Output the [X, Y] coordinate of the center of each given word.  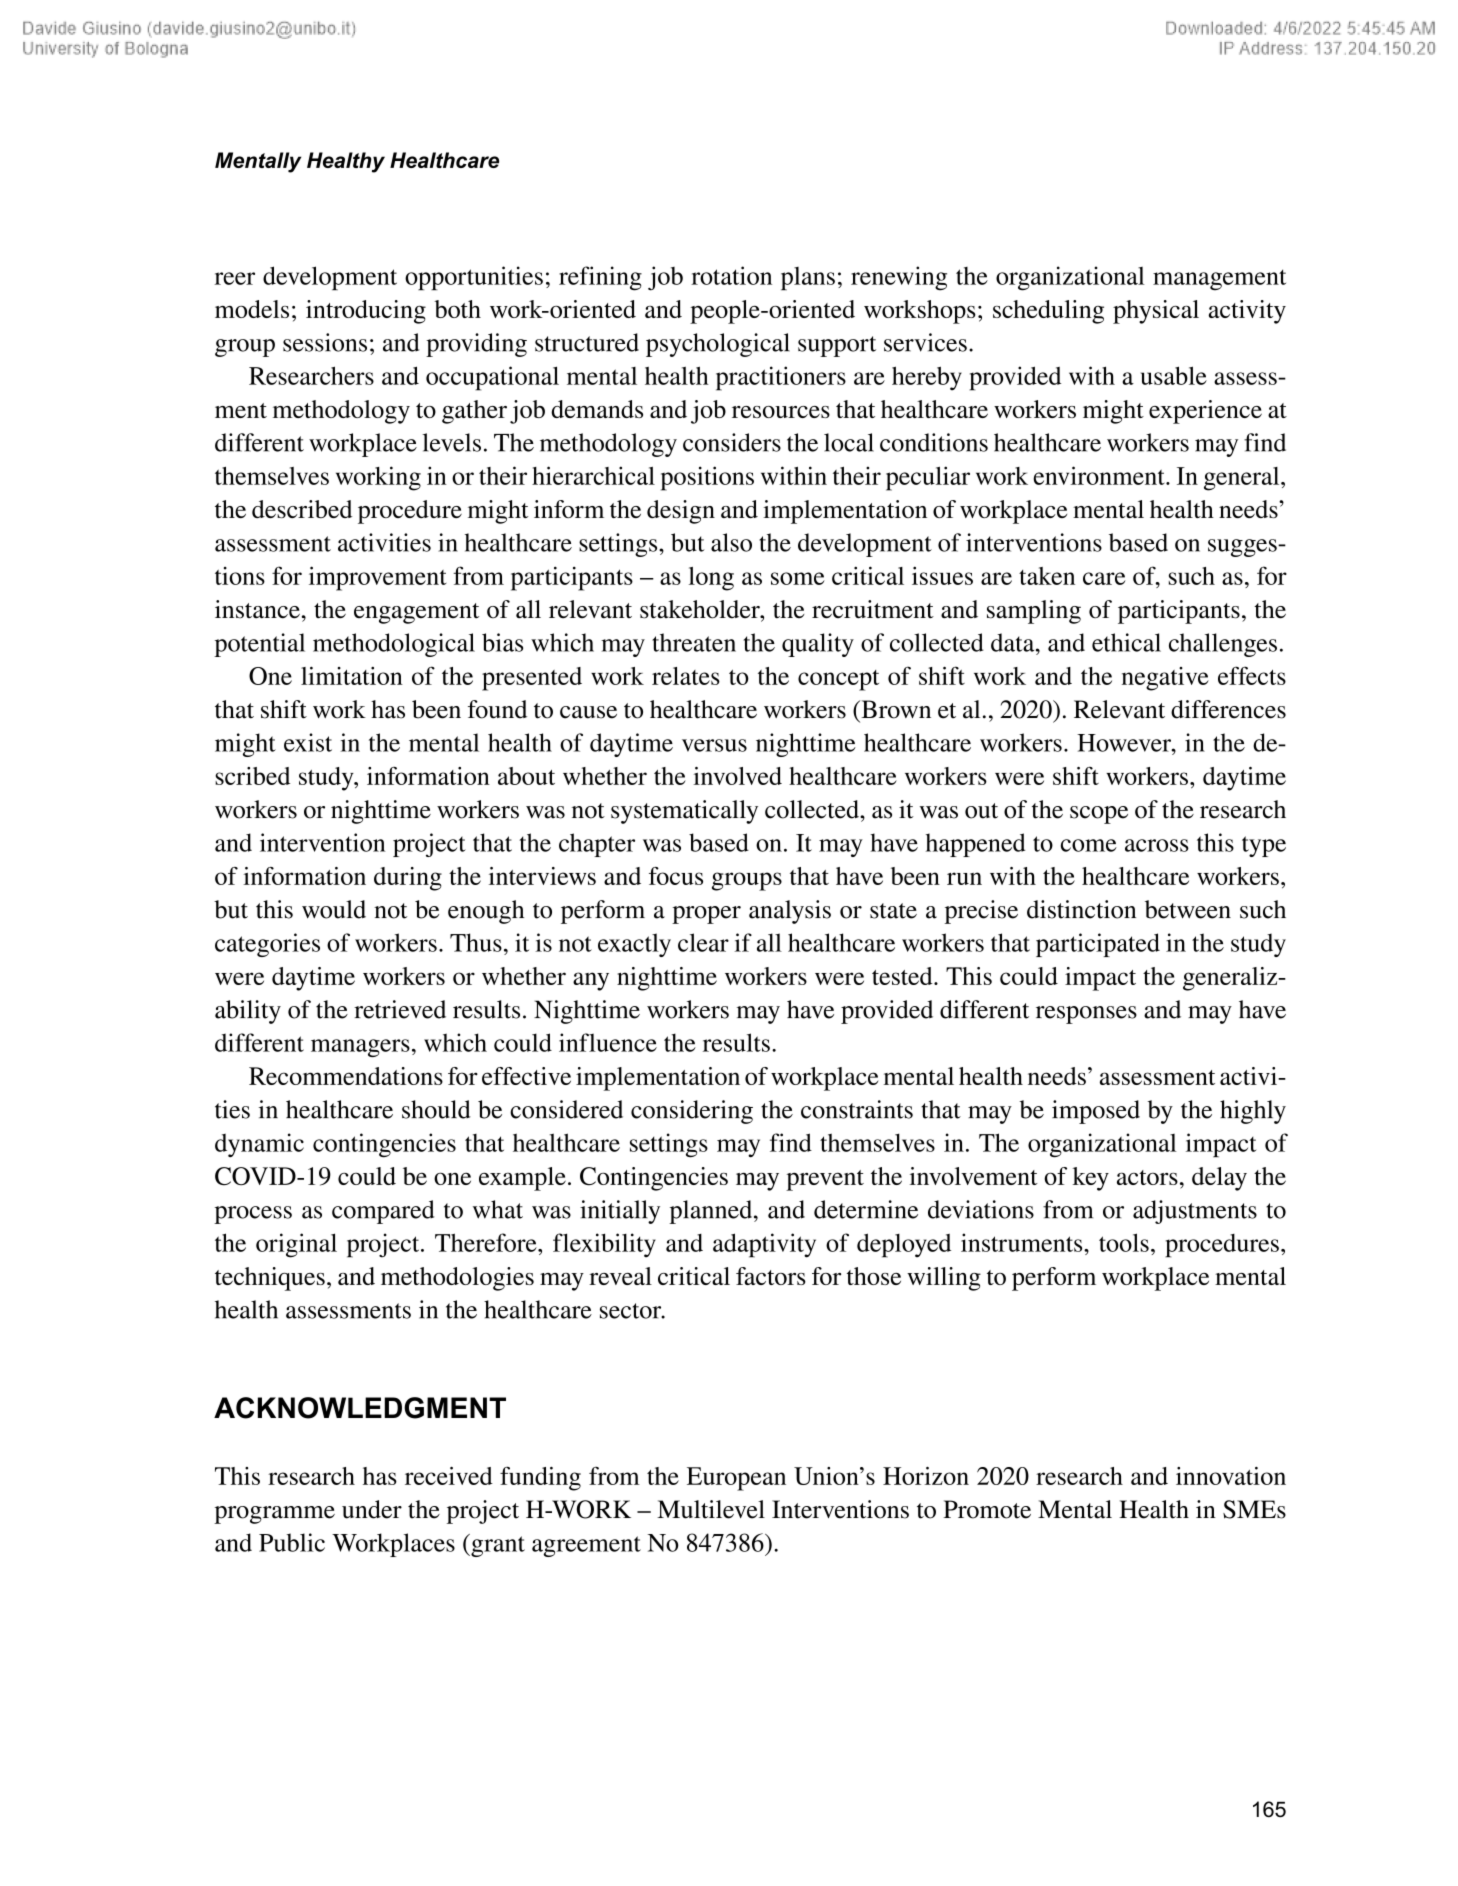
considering [692, 1112]
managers [360, 1048]
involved [737, 776]
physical [1156, 312]
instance [257, 609]
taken [1047, 576]
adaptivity [764, 1245]
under [372, 1509]
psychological [718, 345]
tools [1124, 1242]
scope [1099, 815]
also [731, 542]
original [296, 1245]
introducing [366, 312]
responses [1086, 1015]
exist [308, 742]
